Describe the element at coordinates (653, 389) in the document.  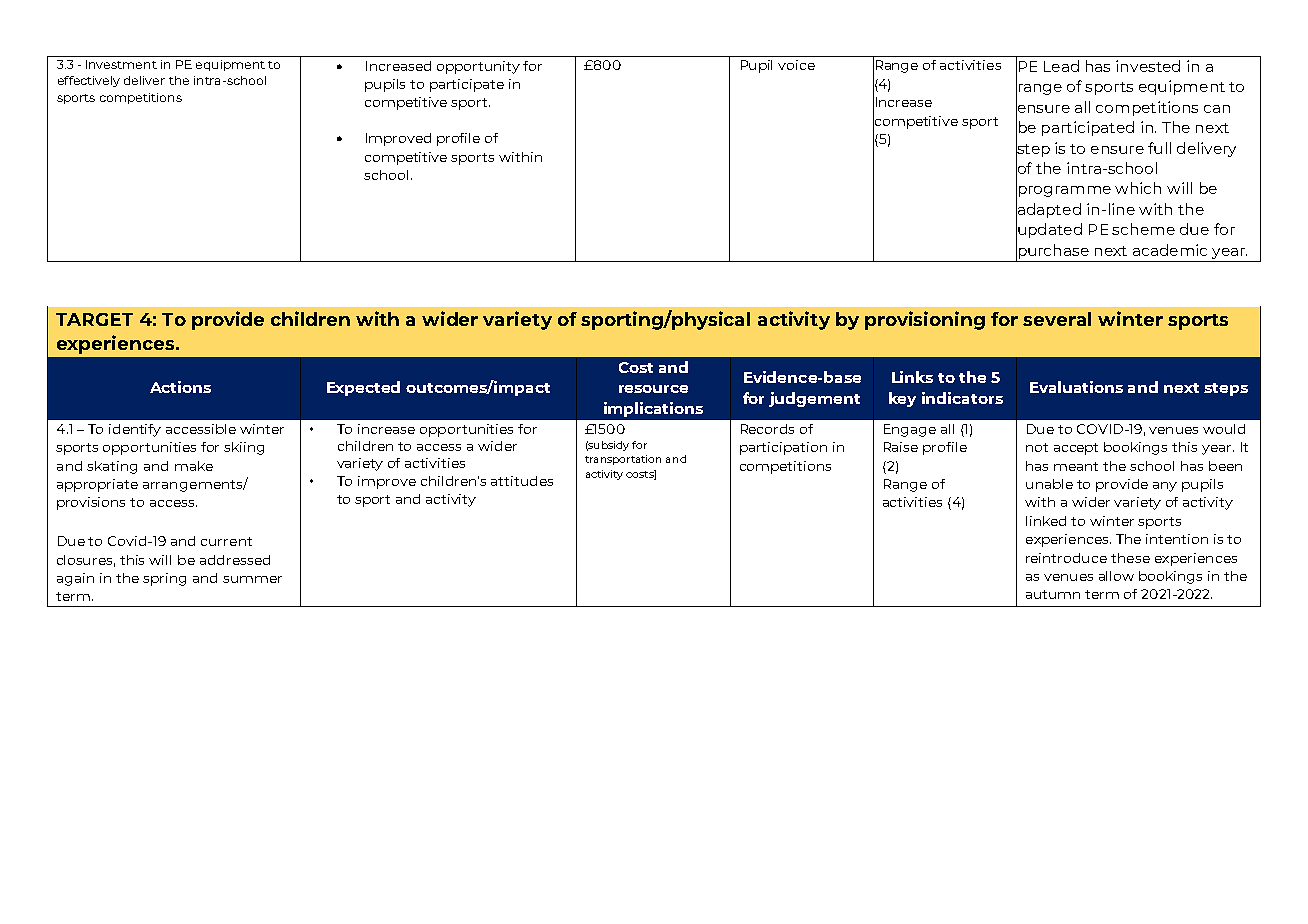
I see `resource` at that location.
